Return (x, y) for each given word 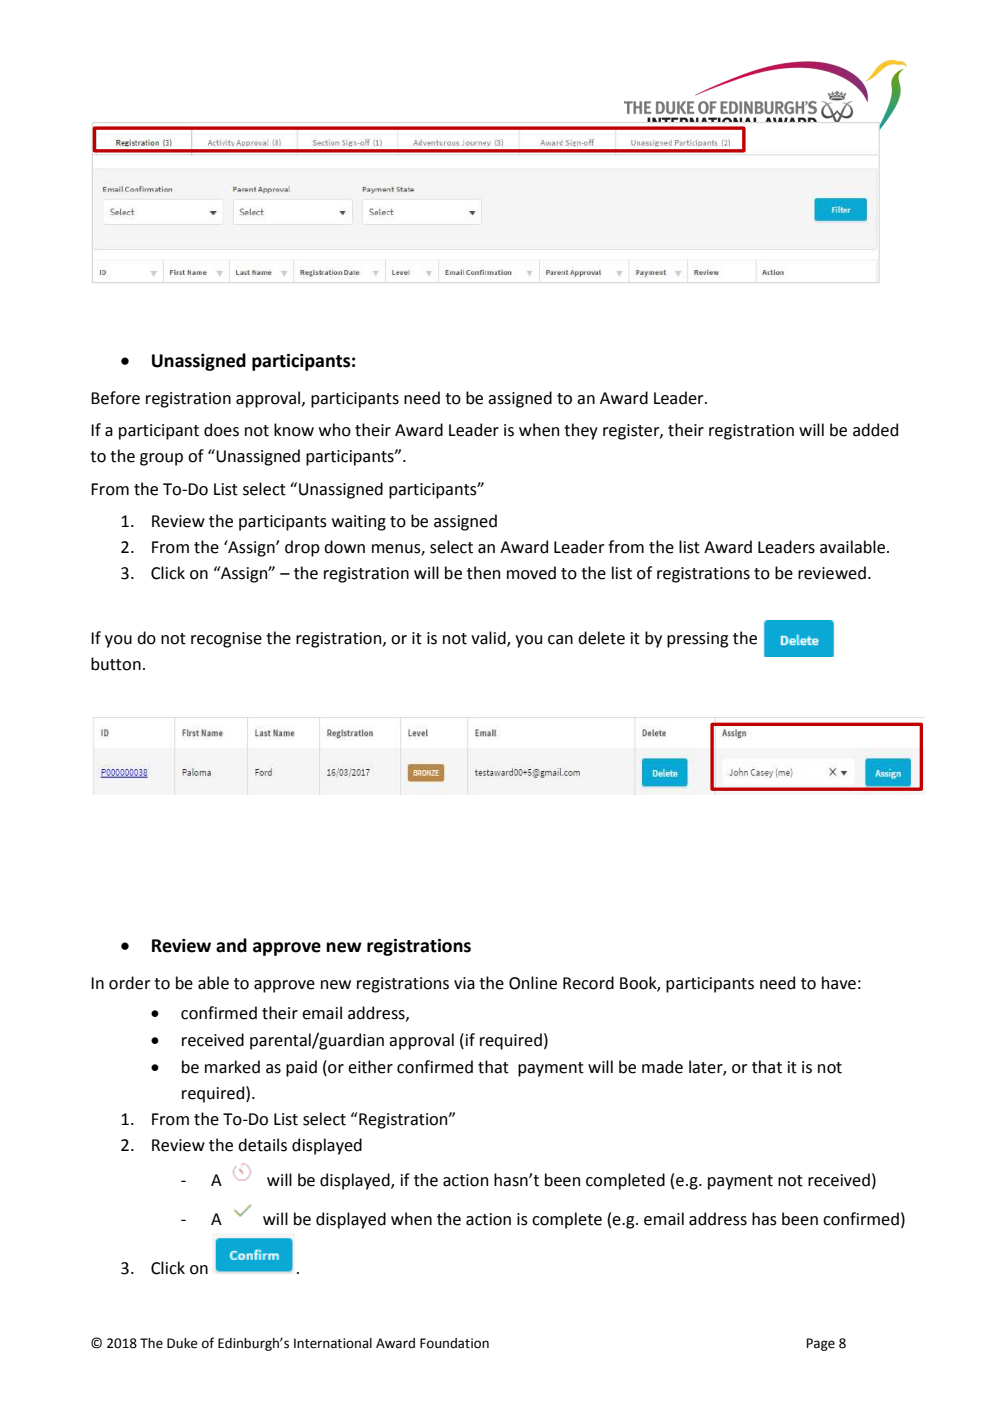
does (221, 430)
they (581, 431)
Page (820, 1344)
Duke (182, 1343)
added (875, 430)
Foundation (454, 1343)
